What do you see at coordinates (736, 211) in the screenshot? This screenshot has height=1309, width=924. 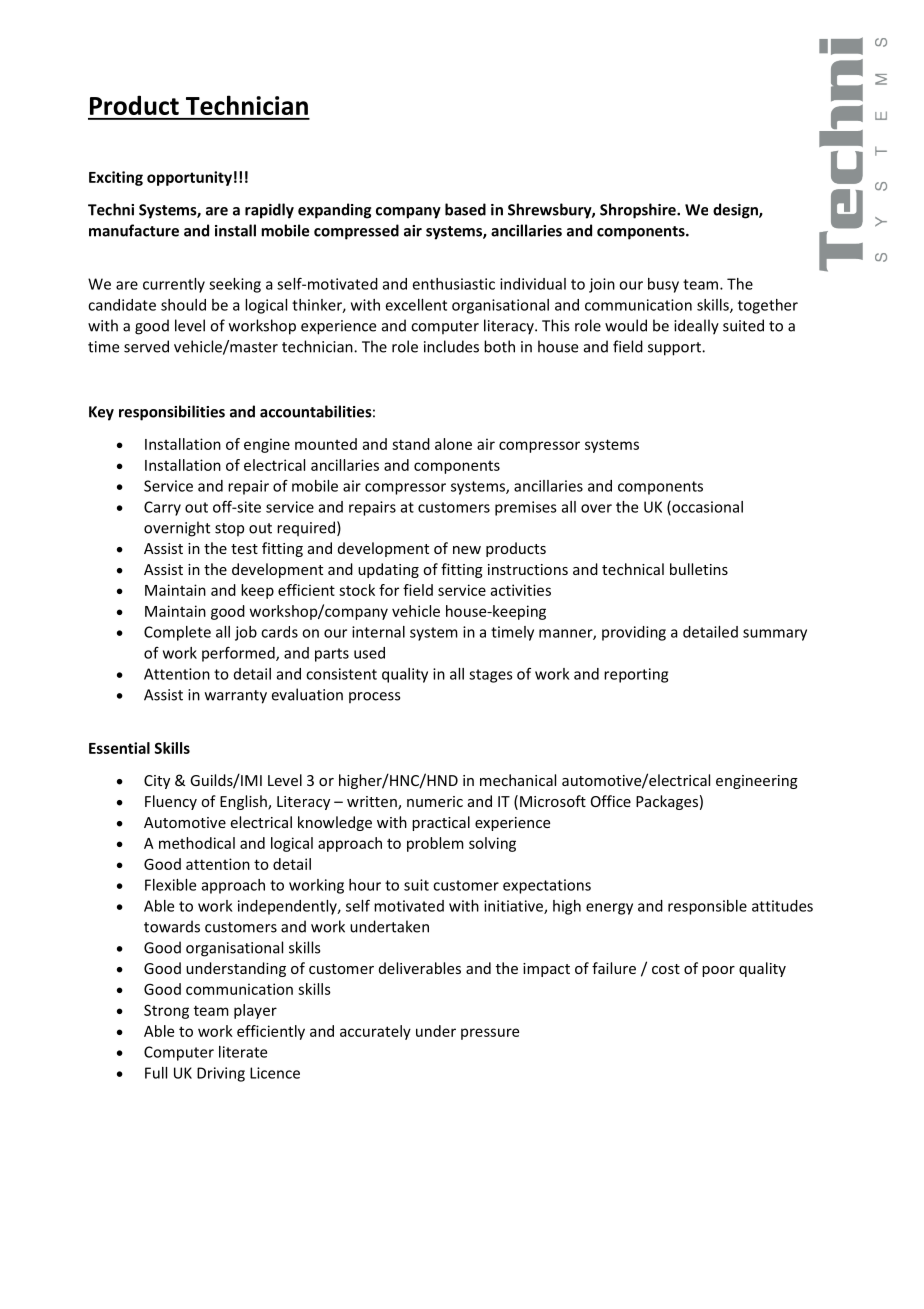 I see `design` at bounding box center [736, 211].
